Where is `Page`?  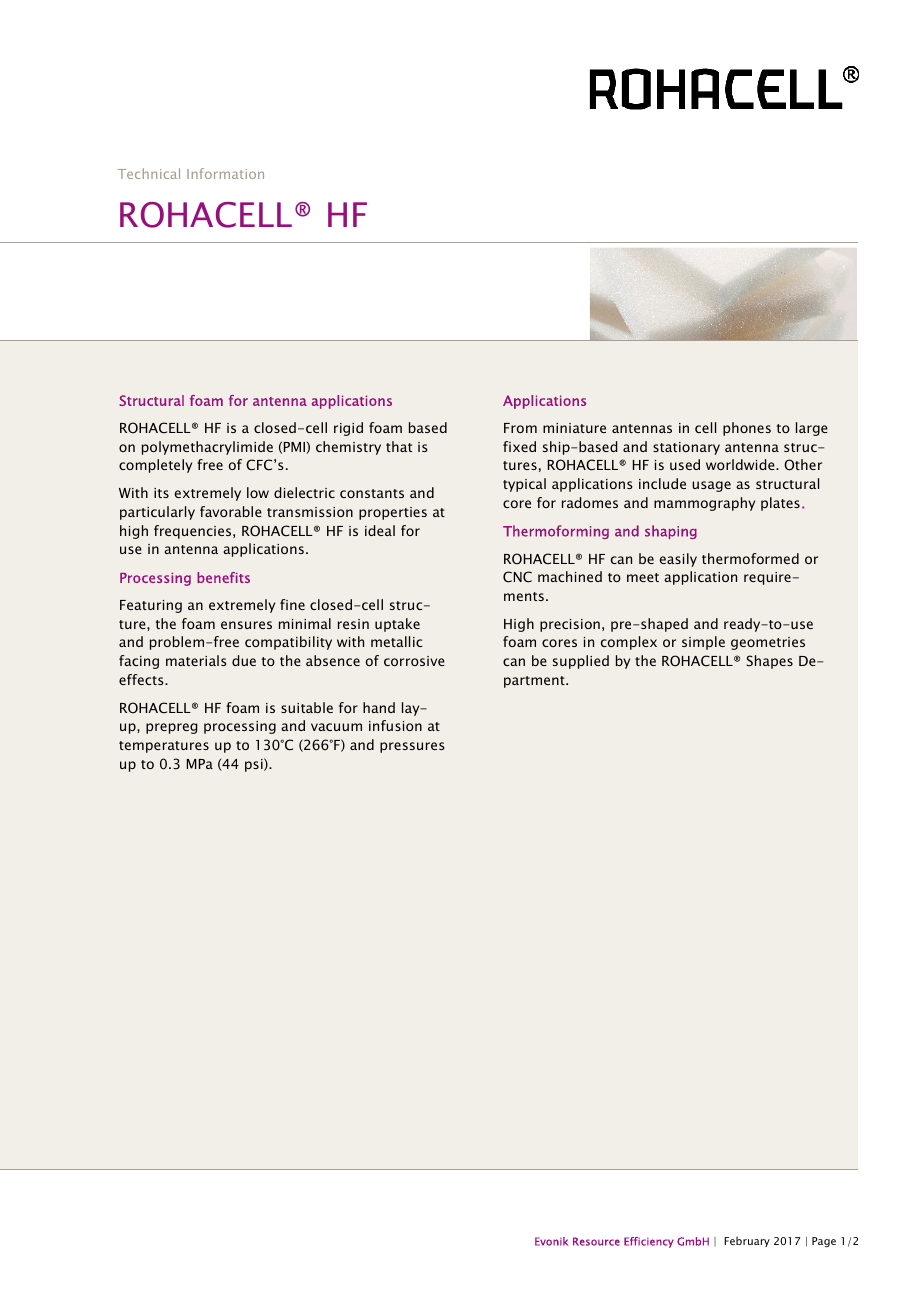
Page is located at coordinates (824, 1242).
